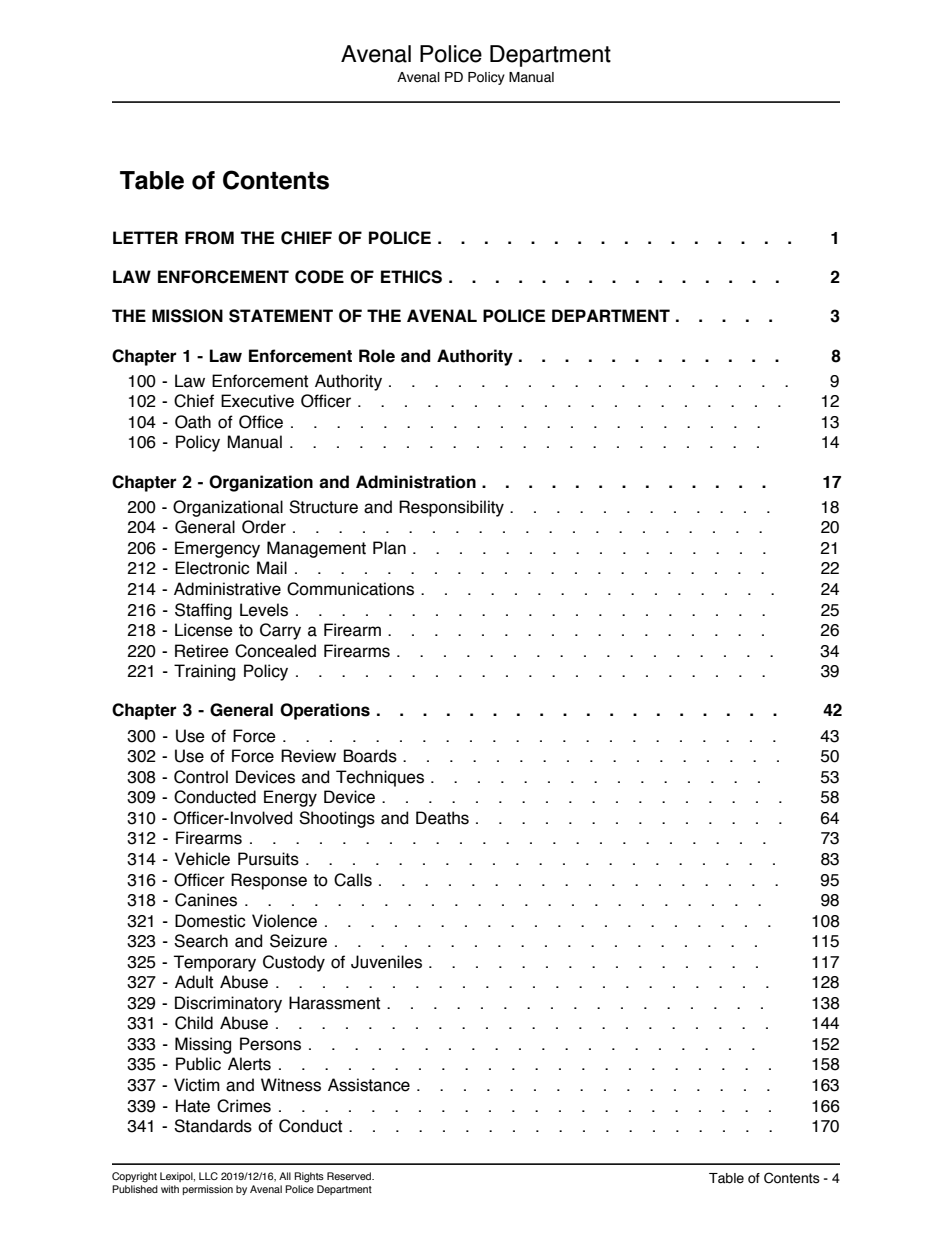  What do you see at coordinates (290, 798) in the image?
I see `Energy` at bounding box center [290, 798].
